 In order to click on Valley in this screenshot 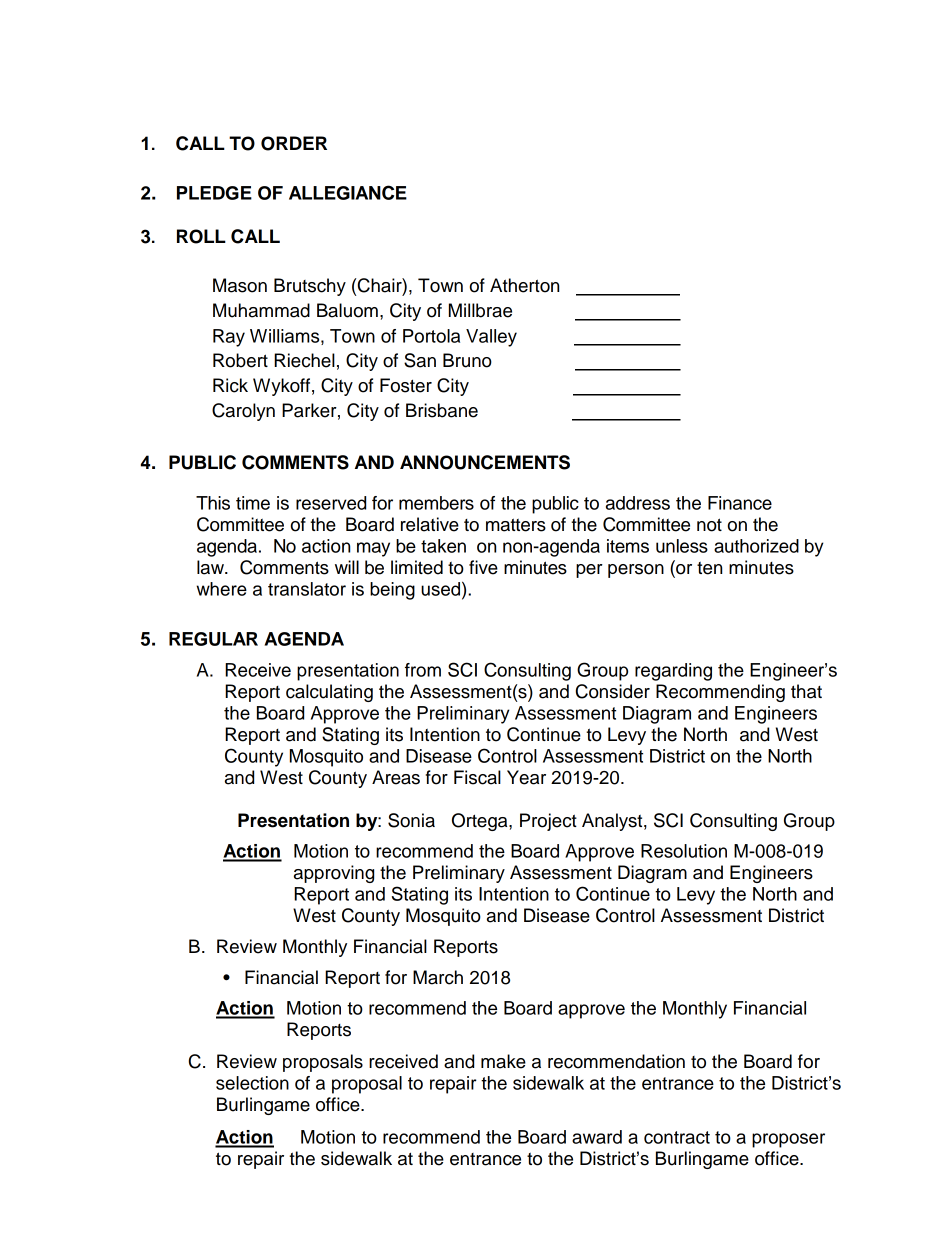, I will do `click(491, 338)`.
